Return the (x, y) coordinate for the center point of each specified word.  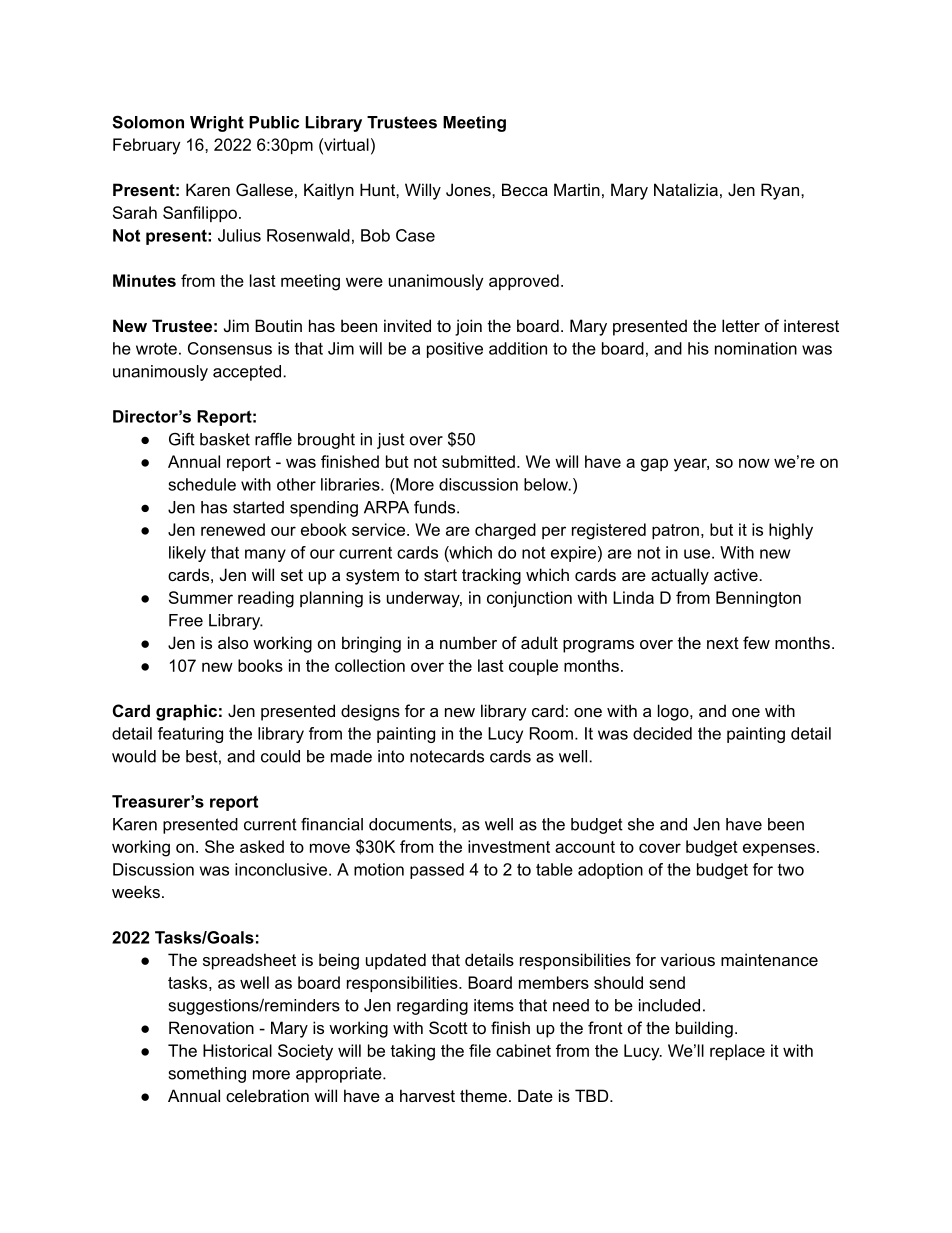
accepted (247, 373)
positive (455, 350)
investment (509, 846)
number (468, 642)
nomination (756, 348)
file (480, 1050)
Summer (201, 597)
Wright (217, 124)
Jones (469, 189)
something (207, 1075)
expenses (779, 849)
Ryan (780, 191)
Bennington (758, 599)
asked (262, 846)
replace (737, 1052)
